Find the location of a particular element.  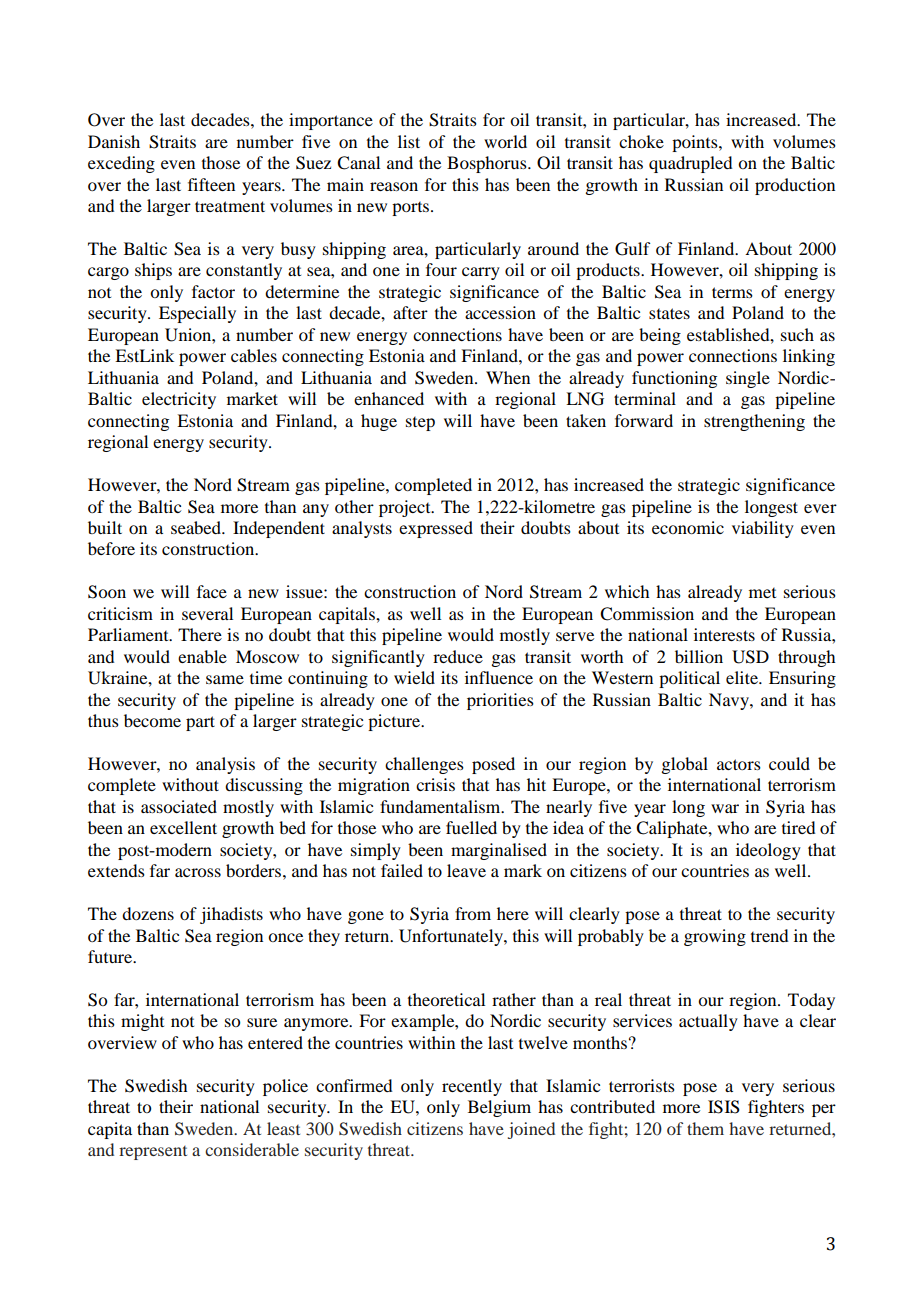

world is located at coordinates (505, 141).
